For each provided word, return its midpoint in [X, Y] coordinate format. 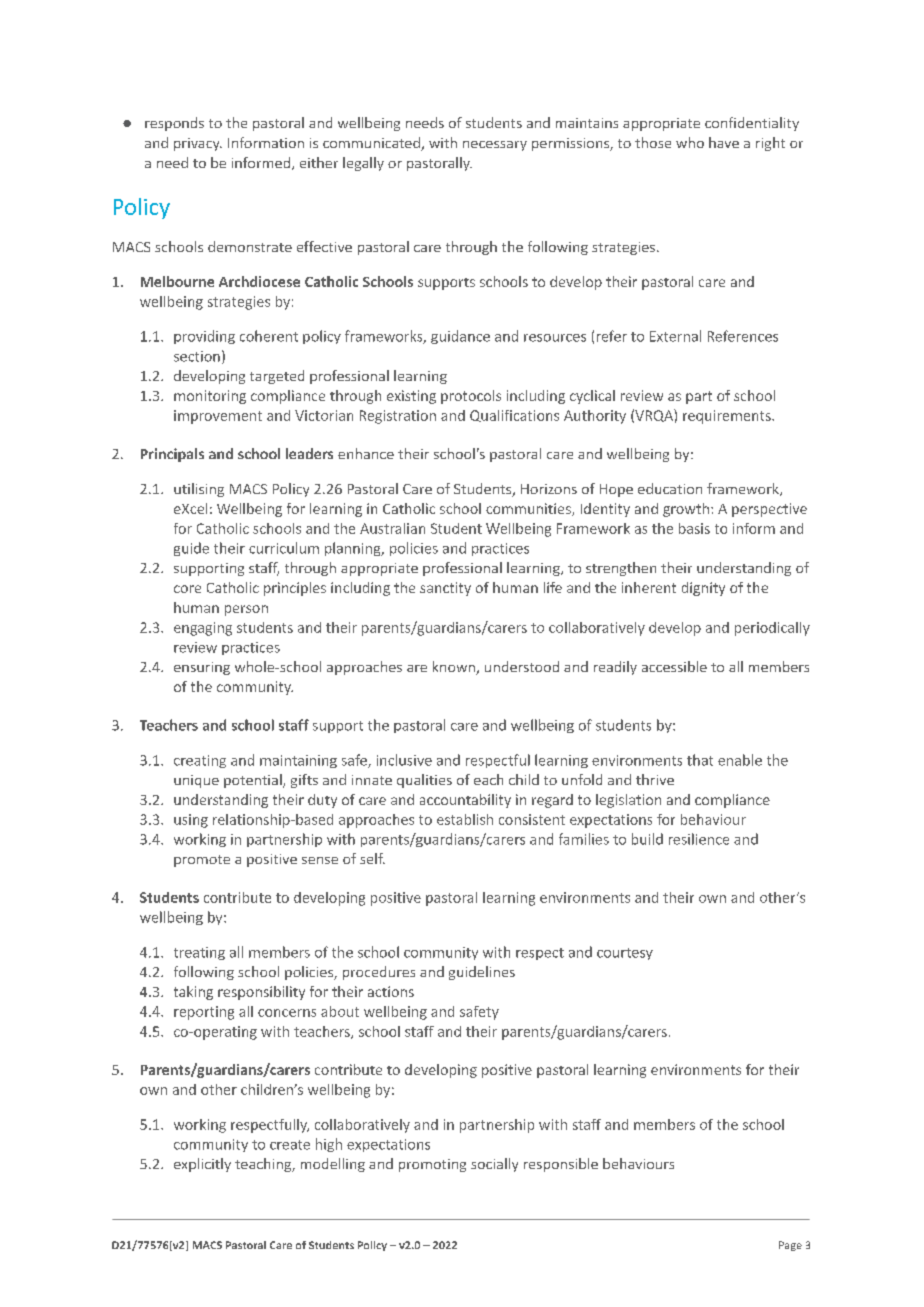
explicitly [202, 1165]
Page [790, 1246]
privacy [198, 144]
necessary [495, 146]
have [724, 142]
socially [494, 1165]
